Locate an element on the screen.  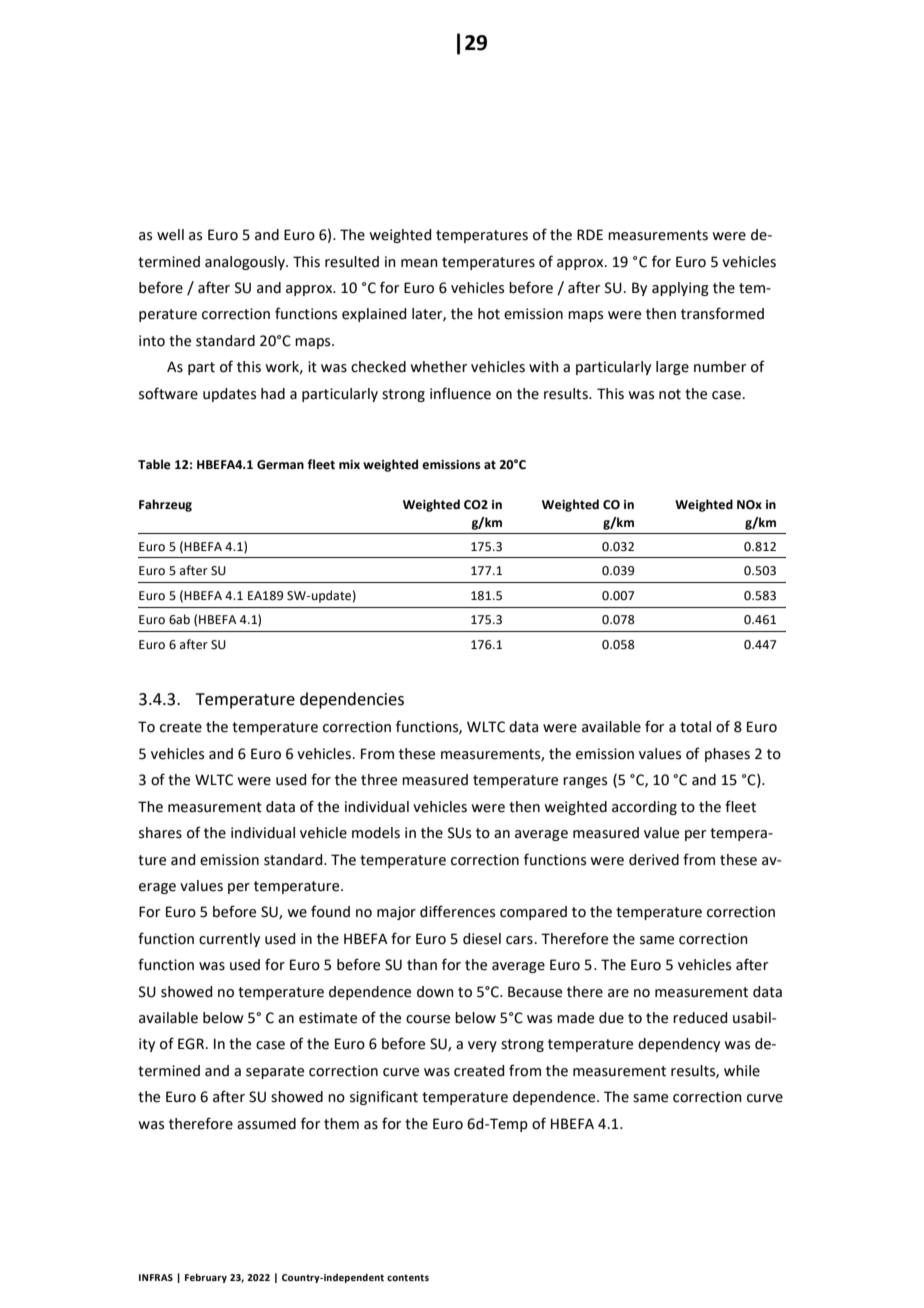
three is located at coordinates (379, 780).
